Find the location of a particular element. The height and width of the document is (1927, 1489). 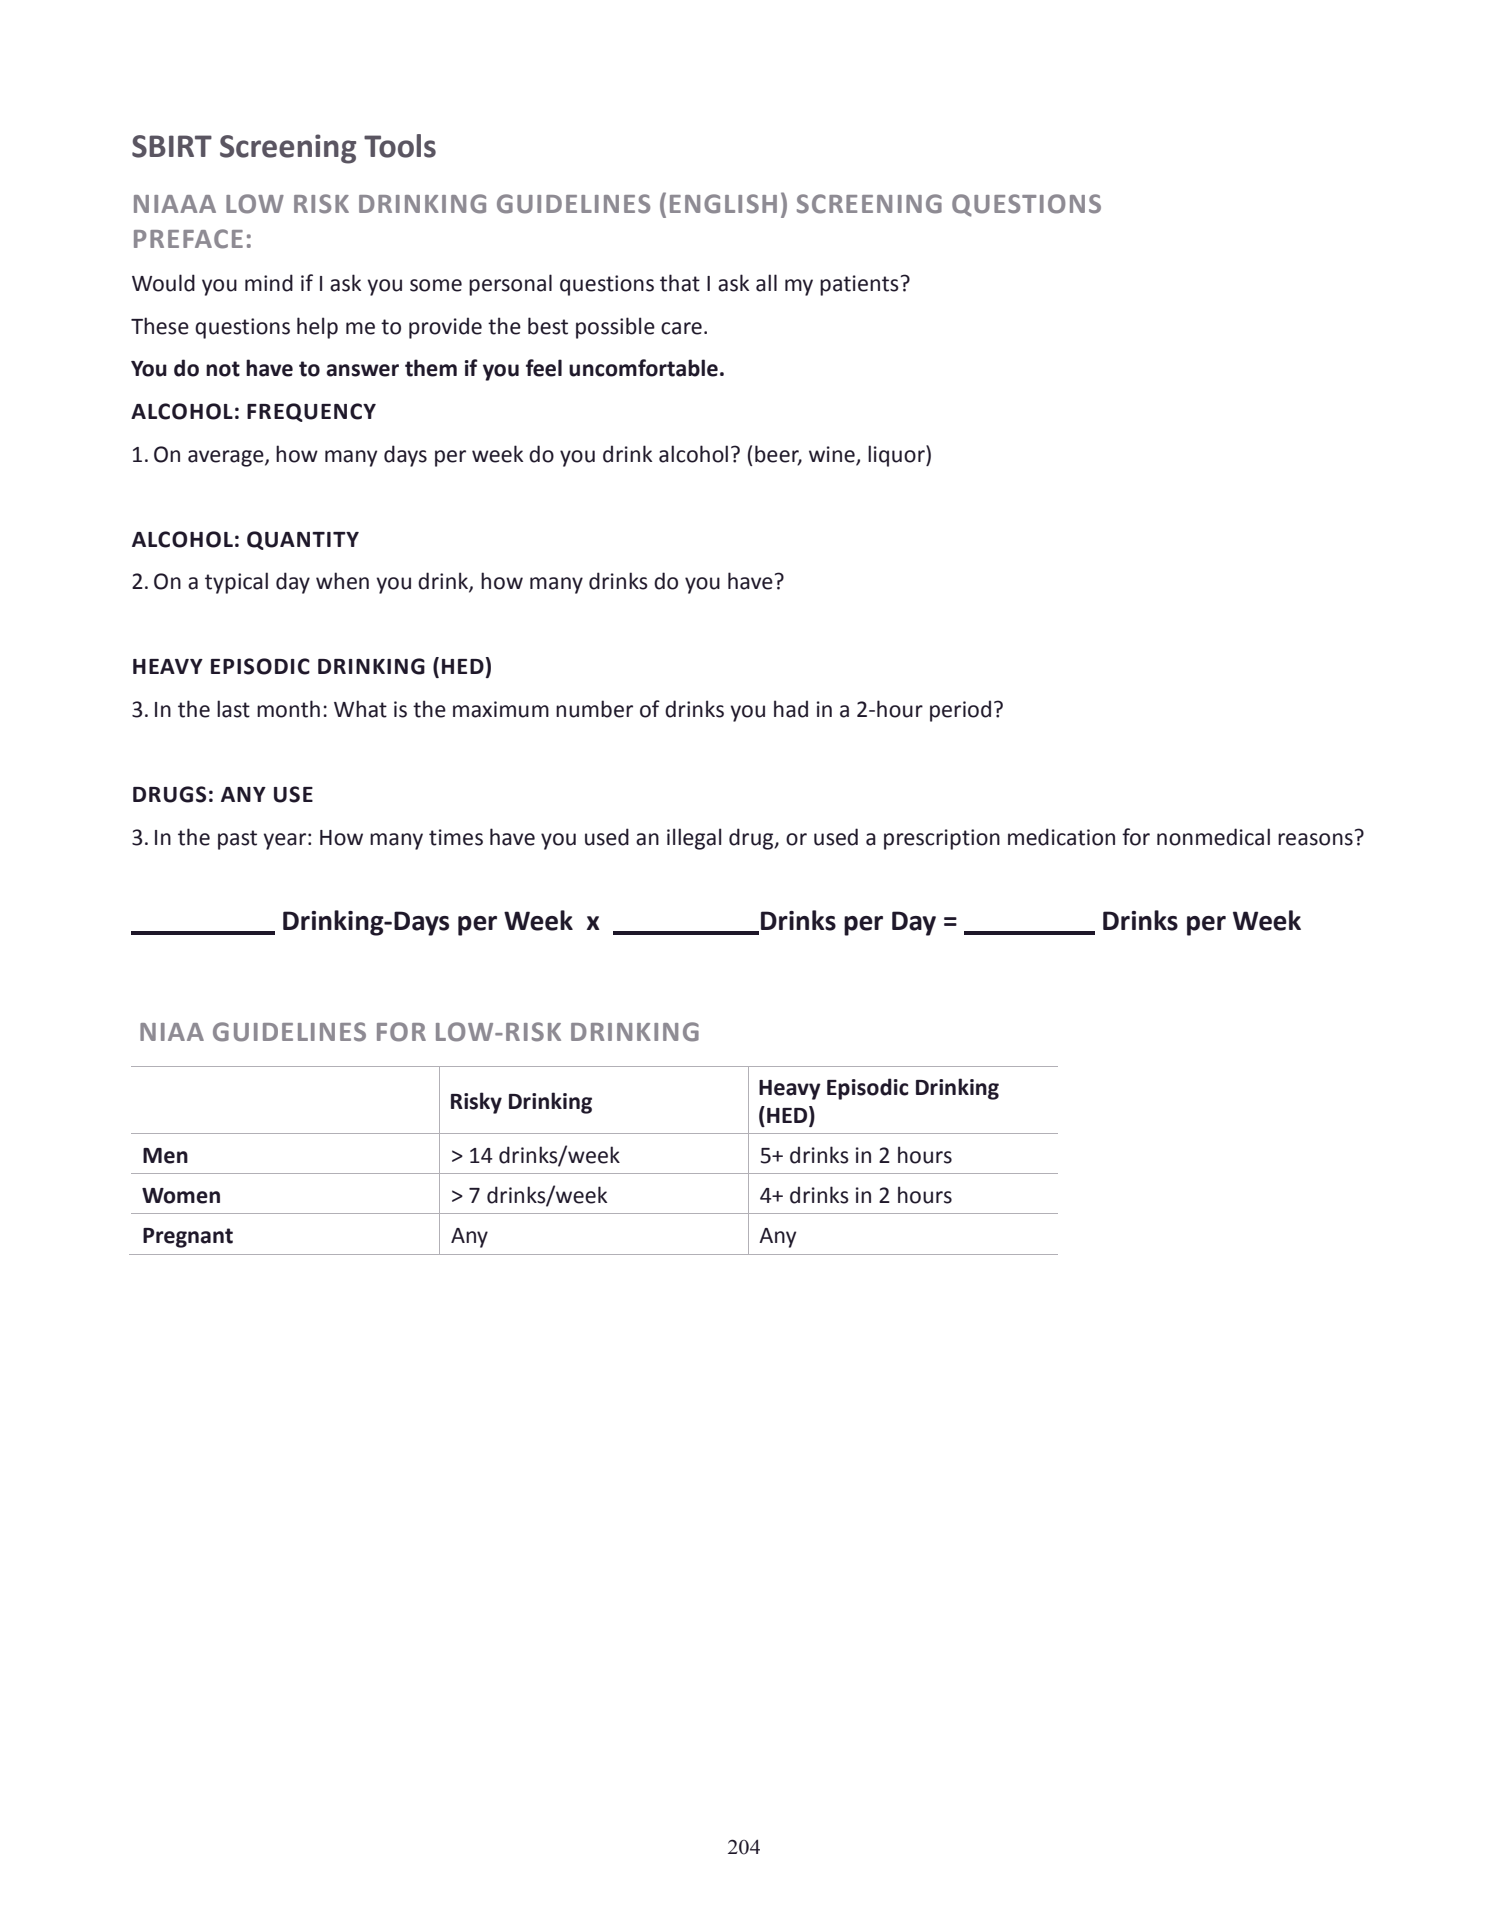

Tools is located at coordinates (400, 146).
